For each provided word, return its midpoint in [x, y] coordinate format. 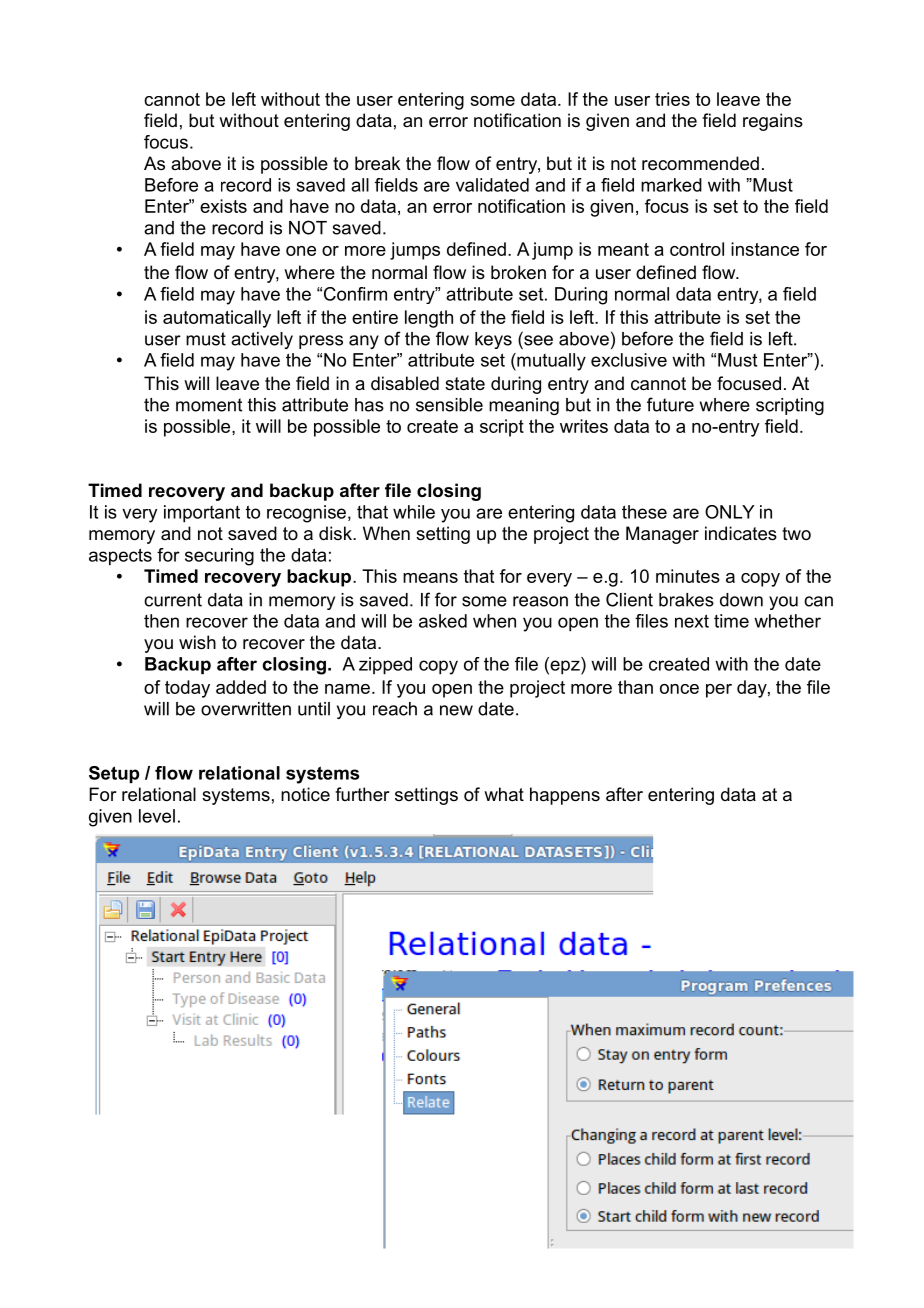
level [157, 816]
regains [773, 122]
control [697, 249]
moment [209, 405]
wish [197, 642]
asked [443, 621]
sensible [449, 405]
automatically [217, 319]
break [377, 163]
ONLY [730, 512]
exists [223, 206]
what [504, 794]
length [429, 319]
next [692, 621]
